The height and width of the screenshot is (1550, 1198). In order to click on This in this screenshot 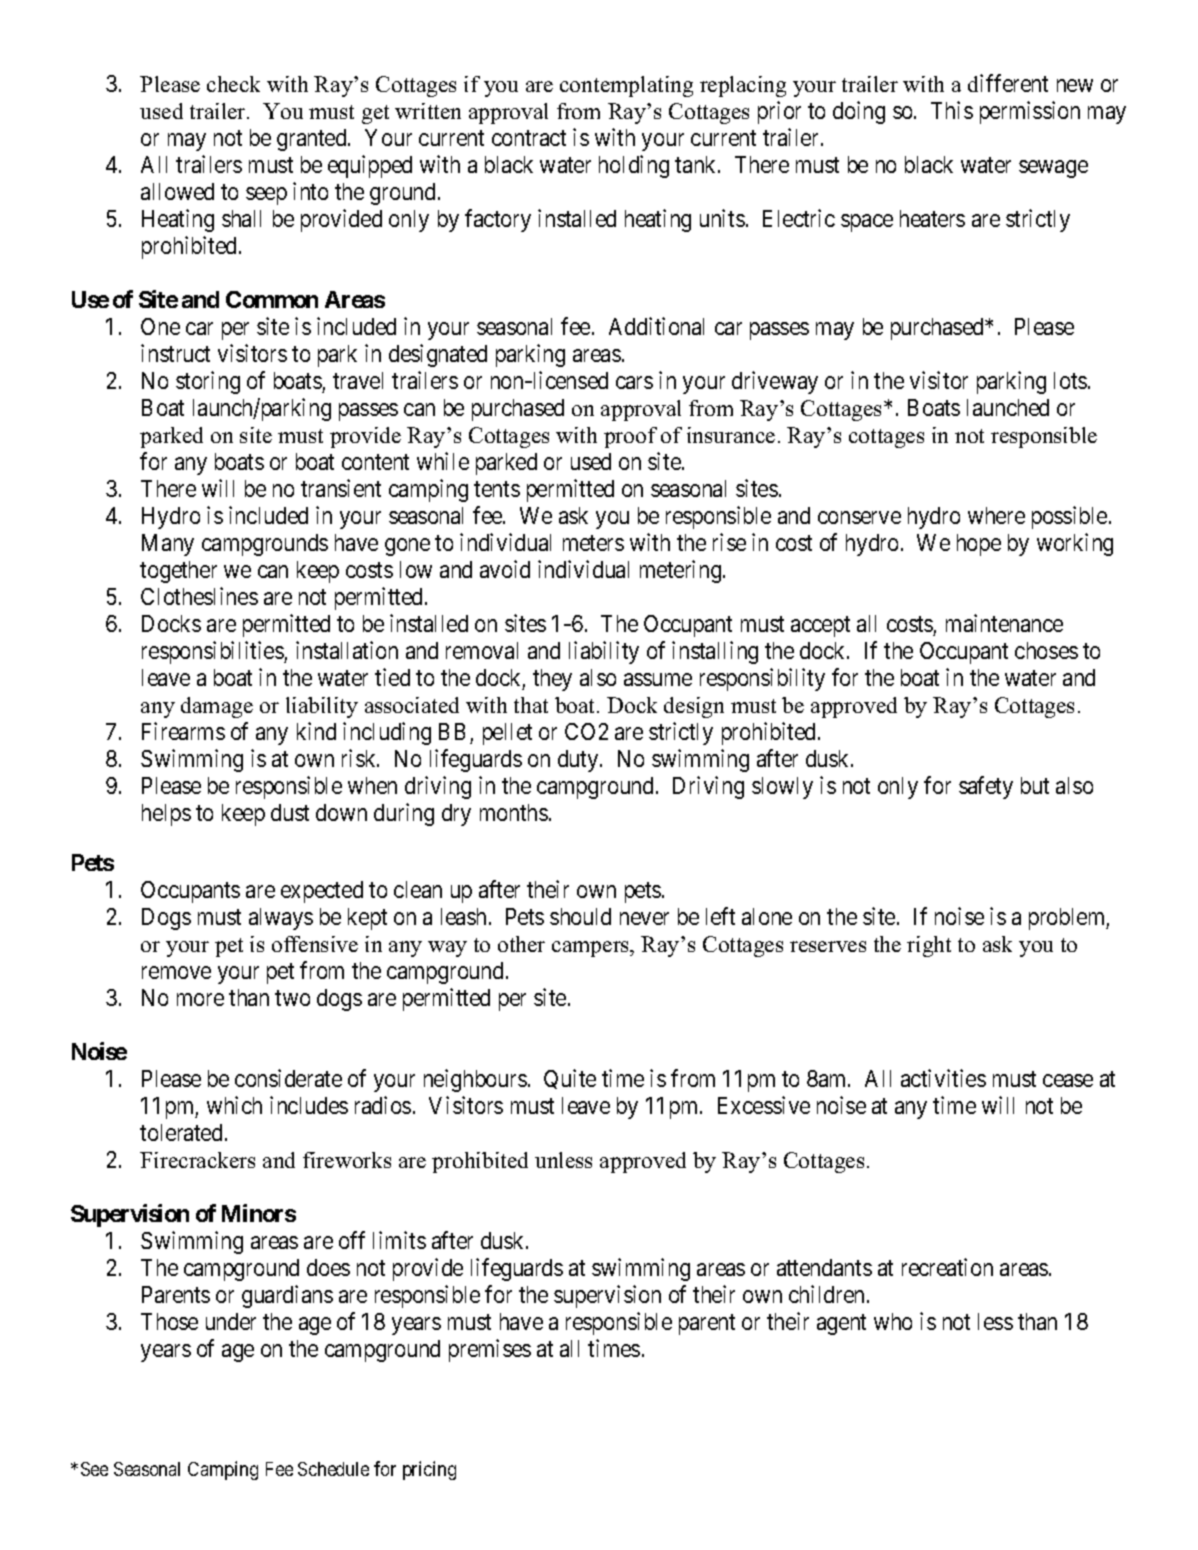, I will do `click(952, 110)`.
